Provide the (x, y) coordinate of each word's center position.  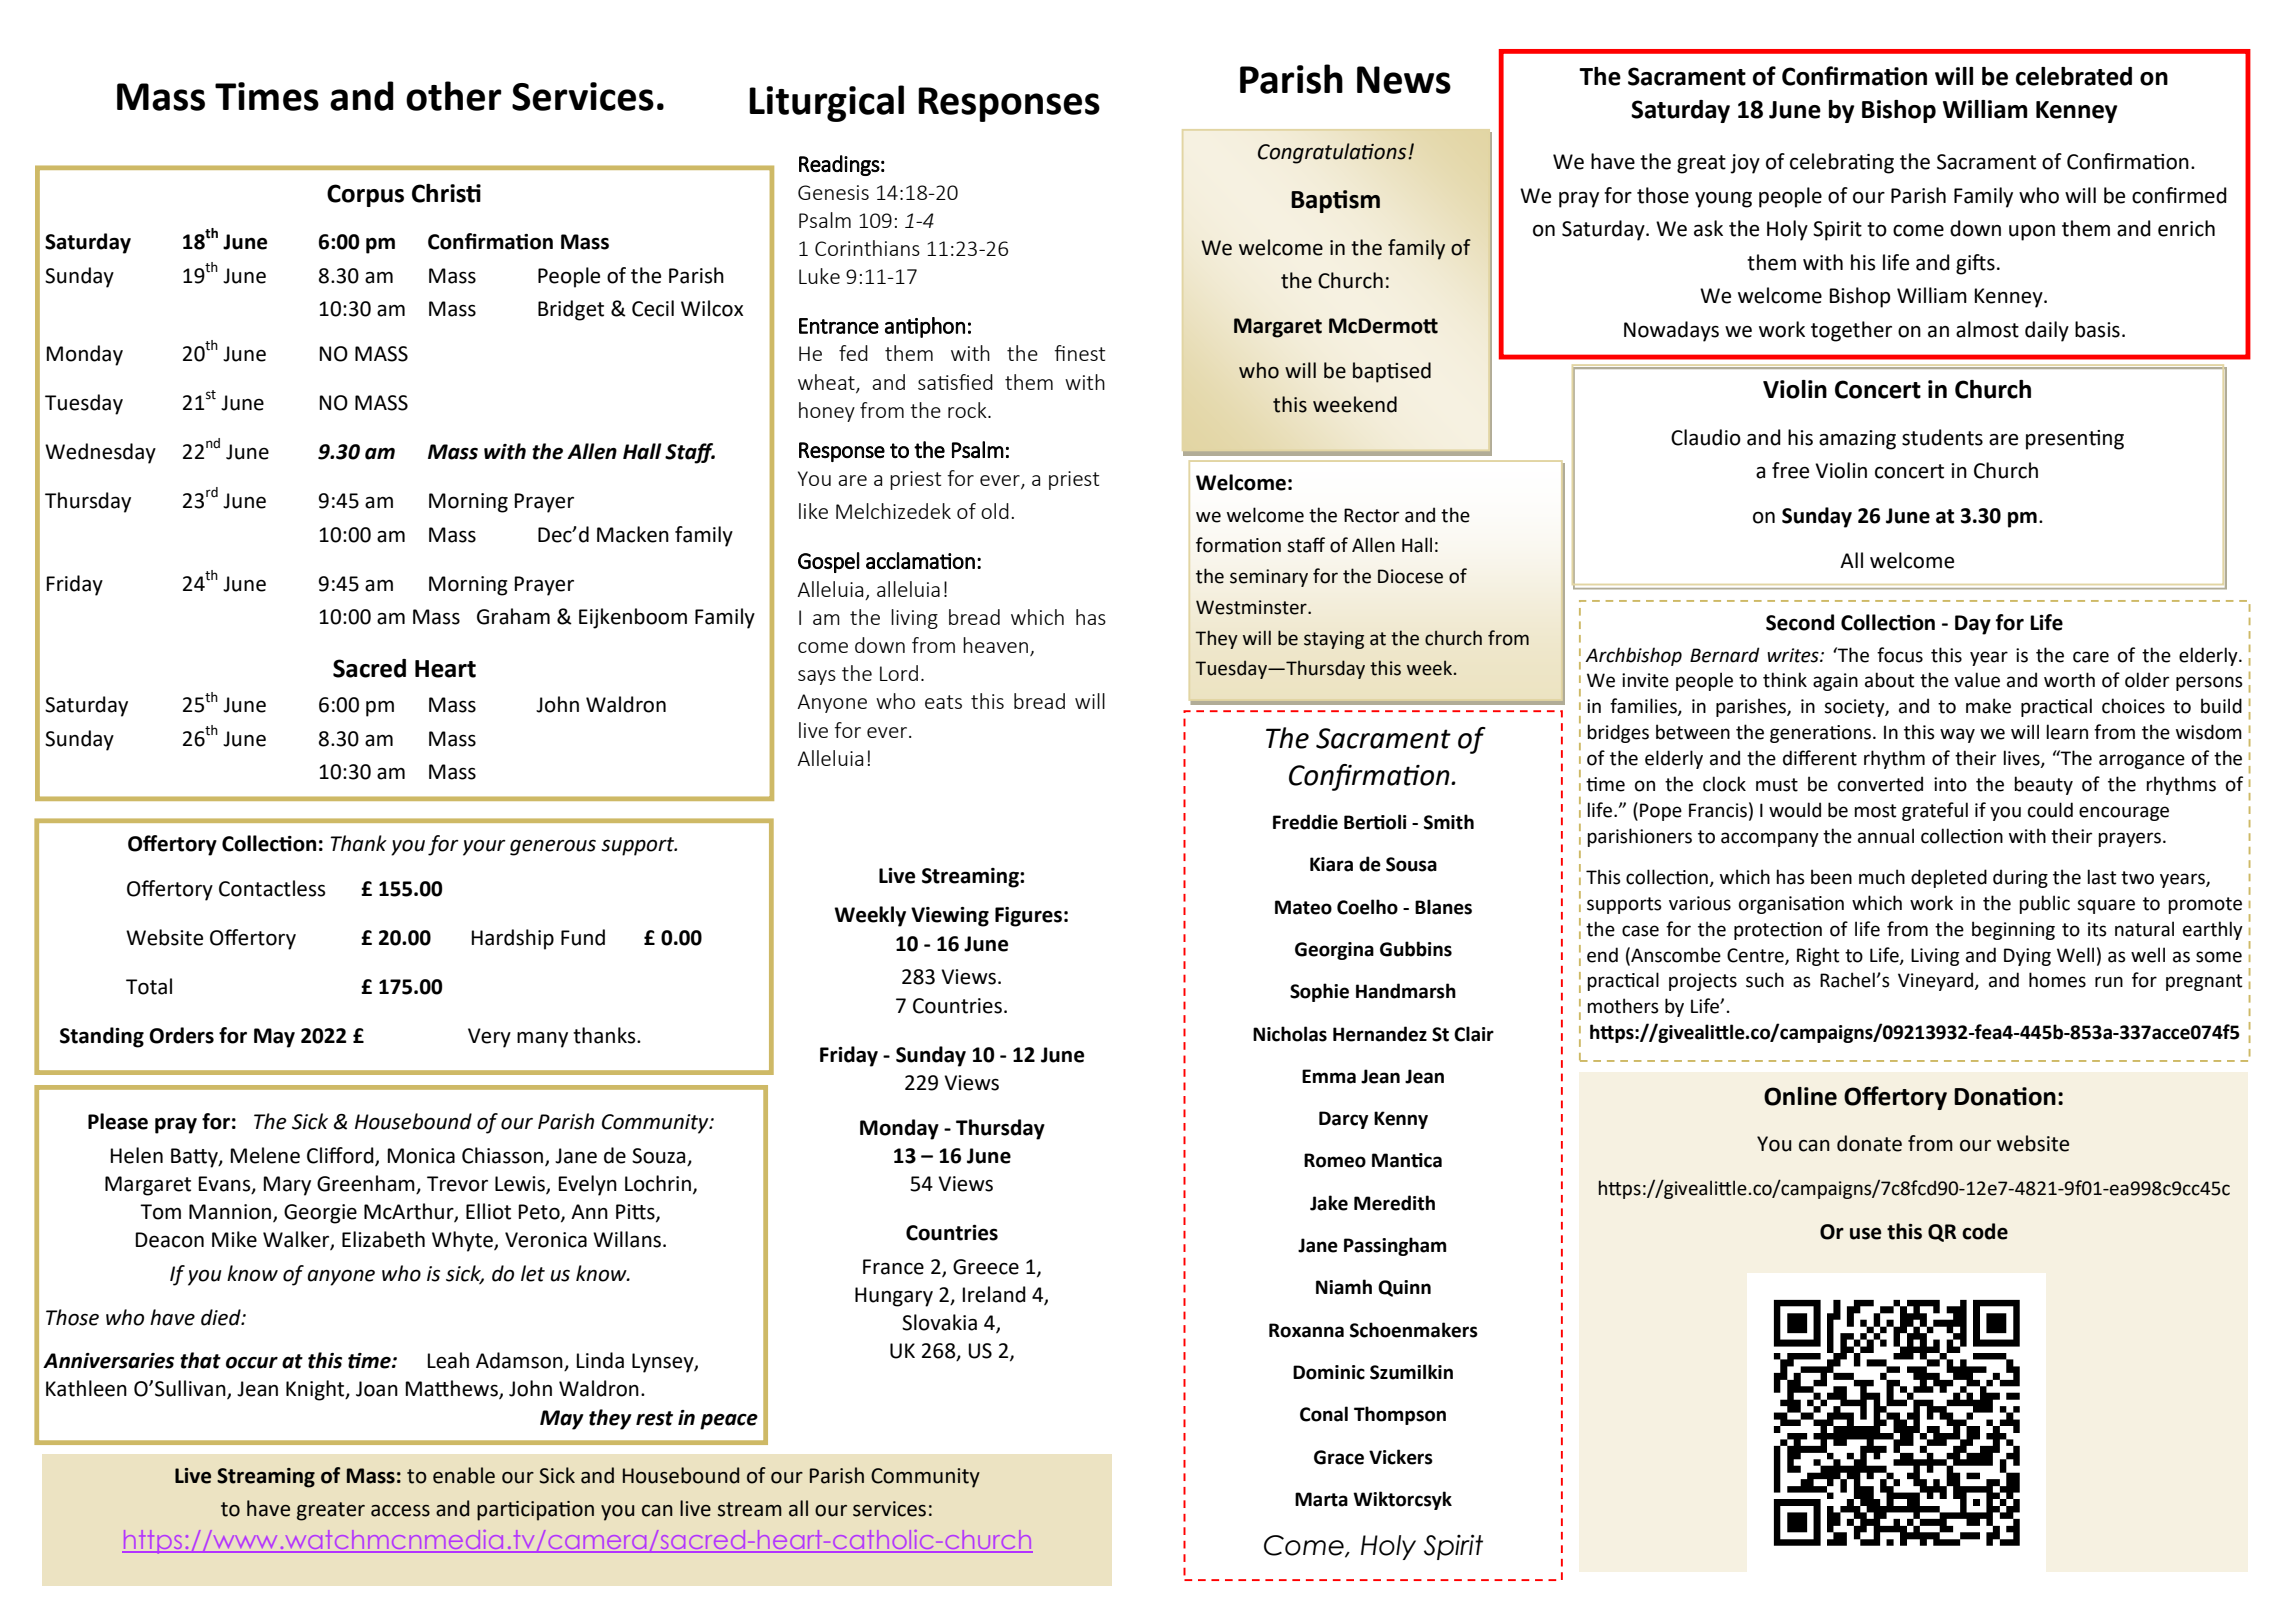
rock (968, 410)
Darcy (1344, 1120)
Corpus (365, 195)
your (484, 848)
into (1950, 784)
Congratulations (1333, 153)
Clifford (341, 1156)
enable (464, 1475)
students (1942, 437)
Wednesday (100, 453)
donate (1869, 1143)
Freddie (1305, 822)
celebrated (2074, 76)
